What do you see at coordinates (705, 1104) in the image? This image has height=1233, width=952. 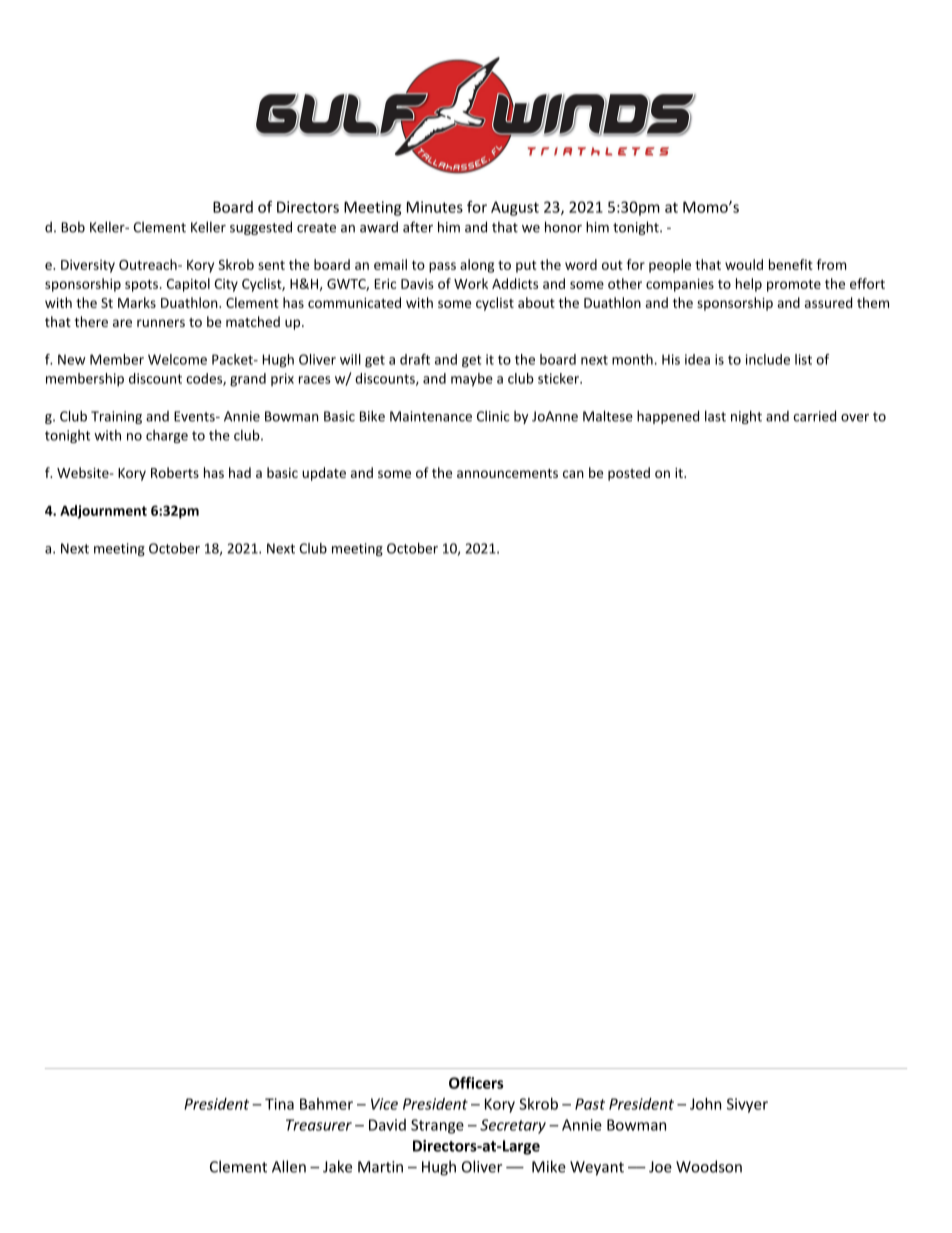 I see `John` at bounding box center [705, 1104].
